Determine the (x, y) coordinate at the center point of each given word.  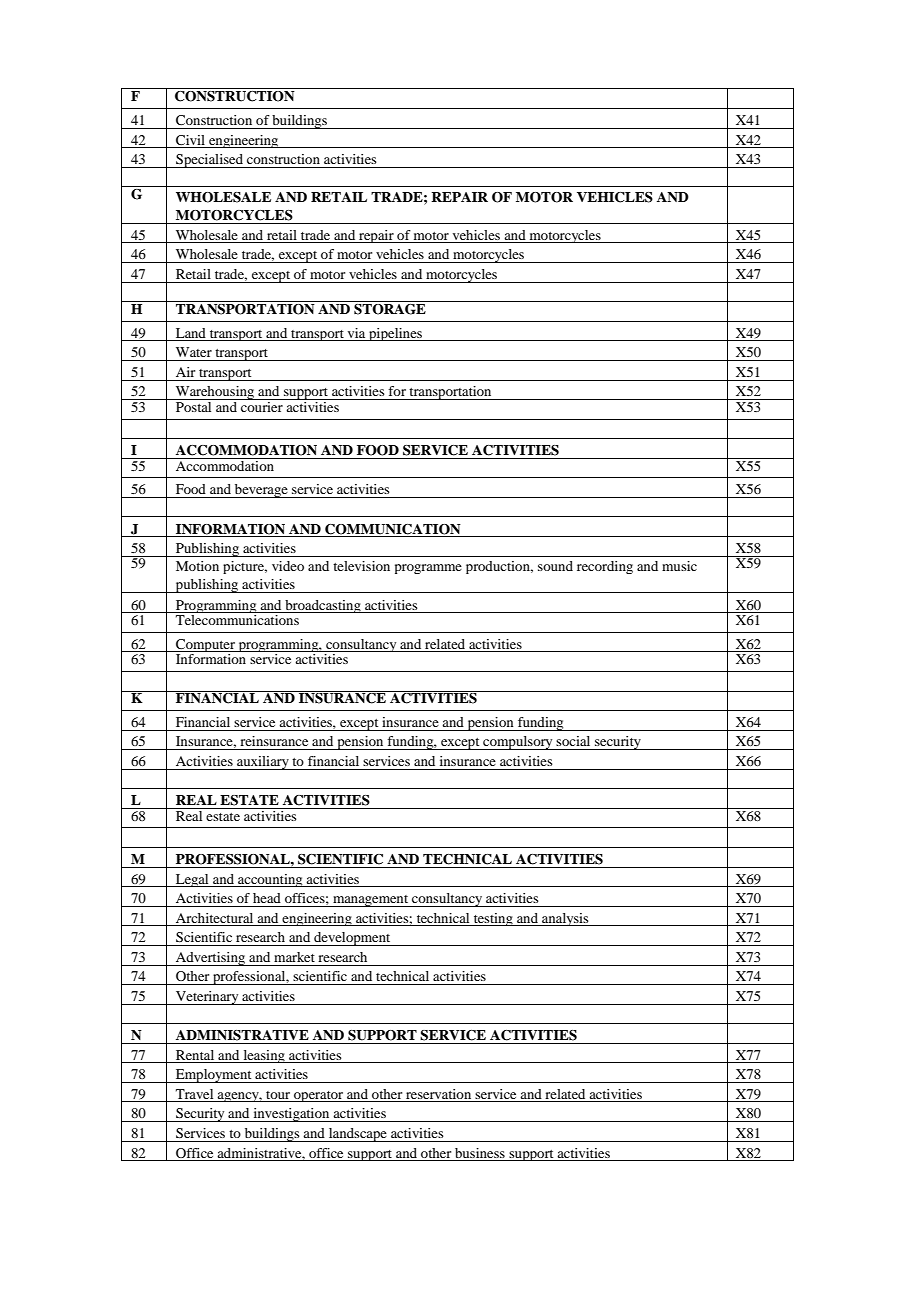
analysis (565, 919)
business (480, 1153)
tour (278, 1095)
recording (605, 567)
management (371, 901)
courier (262, 405)
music (679, 566)
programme (428, 569)
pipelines (395, 334)
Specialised (209, 161)
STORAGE (390, 308)
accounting (270, 880)
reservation (438, 1094)
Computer (205, 645)
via (356, 333)
